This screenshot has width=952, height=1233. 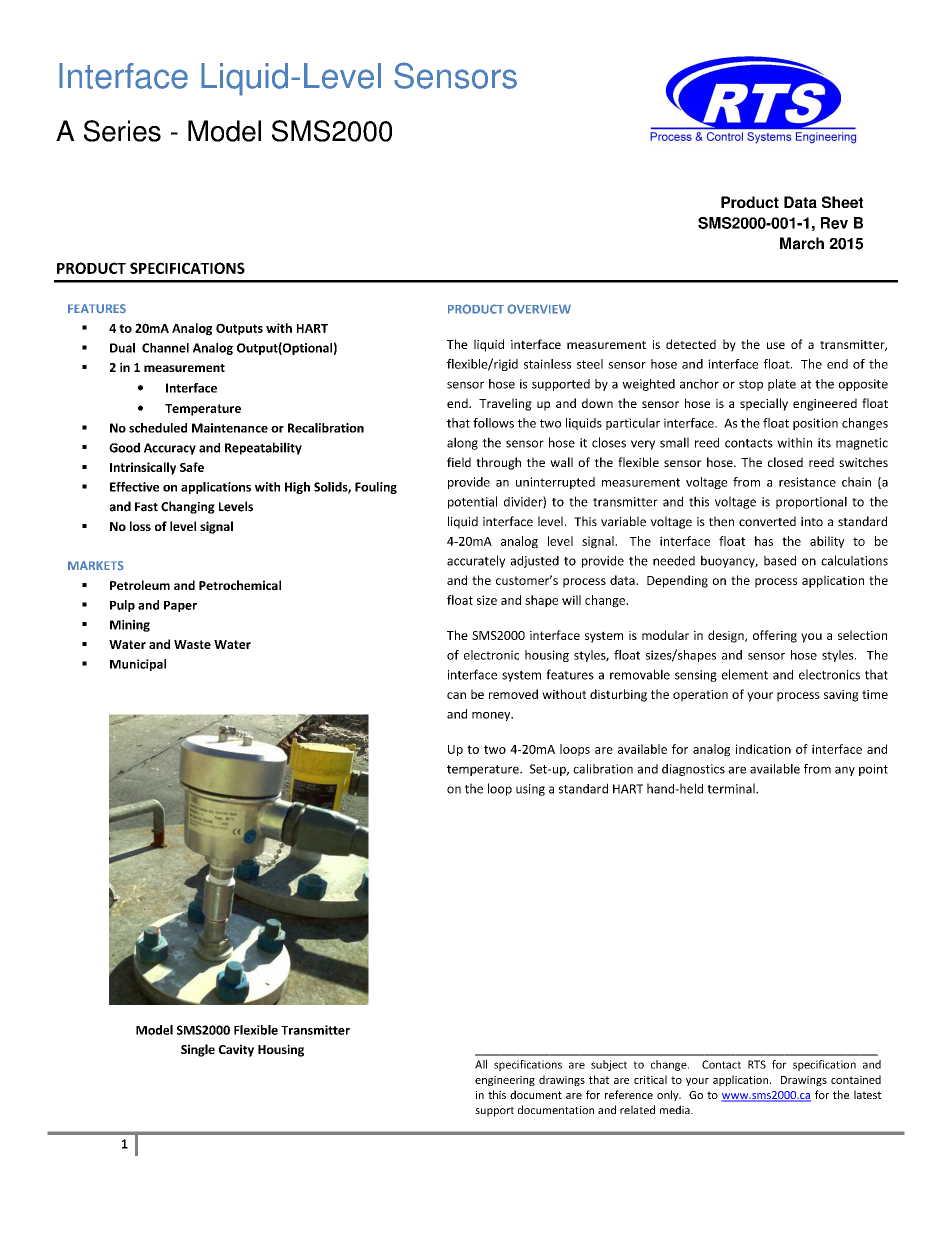 I want to click on Sheet, so click(x=842, y=202).
